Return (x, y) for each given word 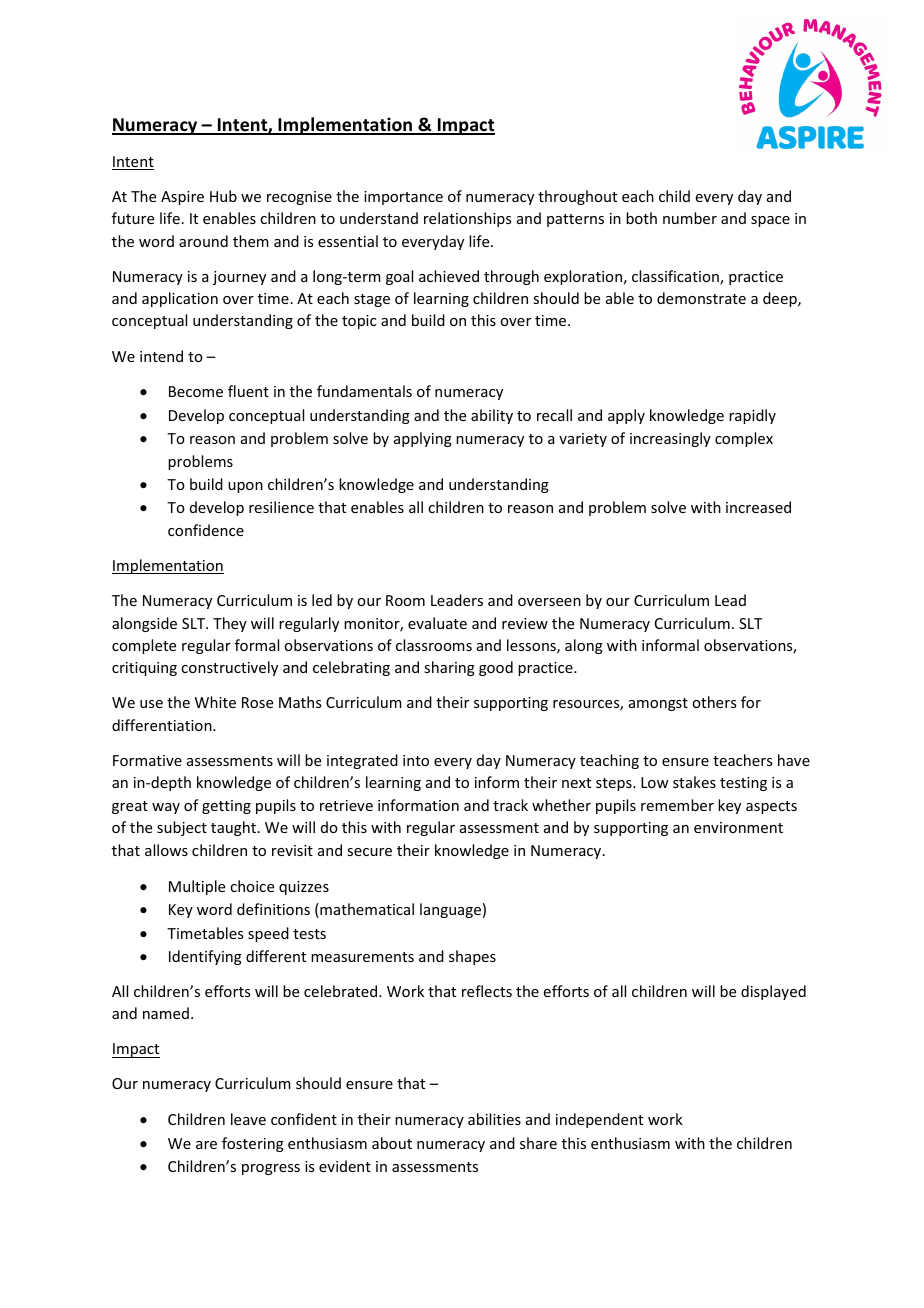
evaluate (437, 623)
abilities (494, 1119)
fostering (253, 1144)
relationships (467, 219)
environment (738, 827)
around (203, 241)
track (510, 805)
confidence (206, 530)
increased (758, 507)
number (690, 218)
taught (235, 828)
